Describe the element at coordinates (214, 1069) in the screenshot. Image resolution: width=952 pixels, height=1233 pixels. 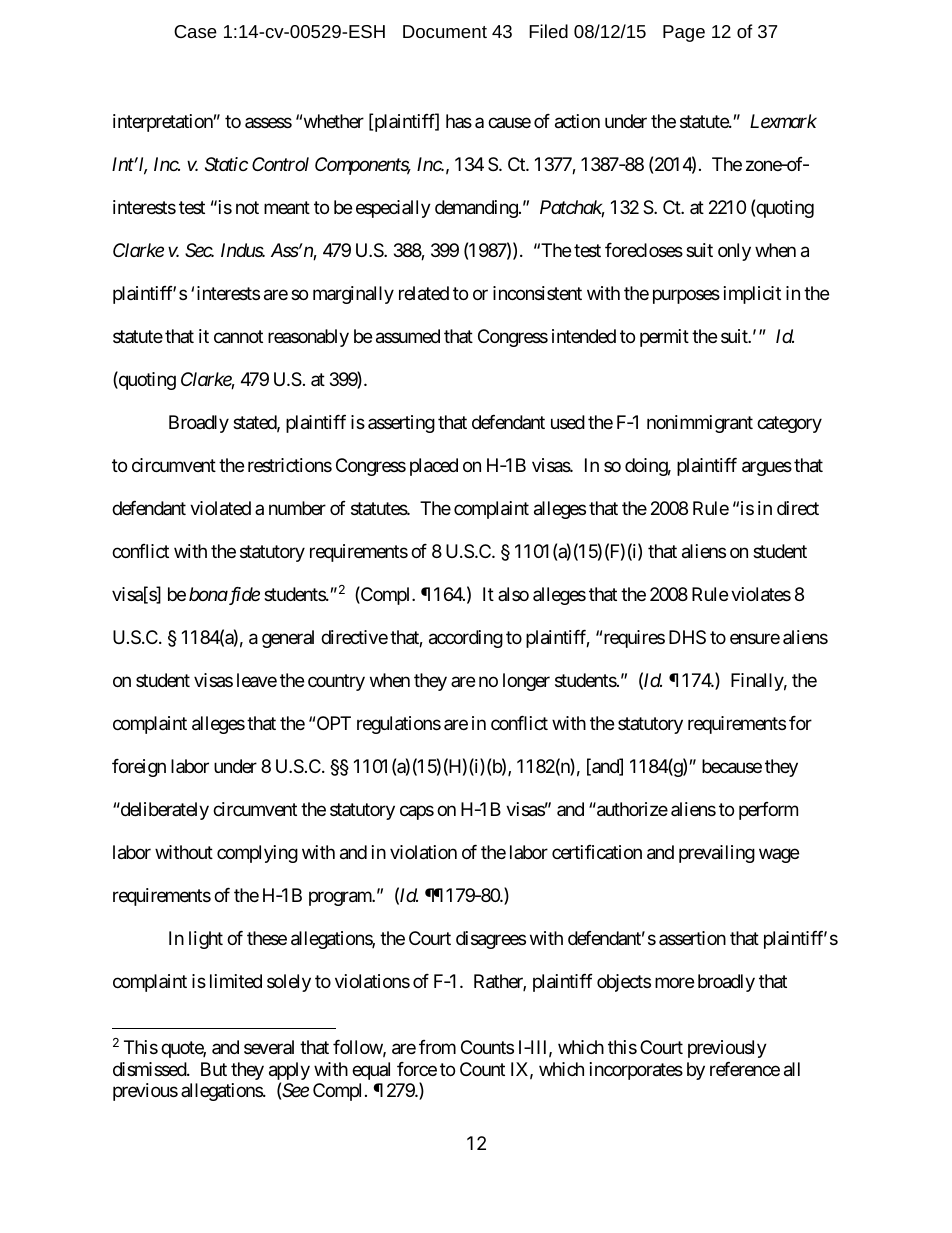
I see `But` at that location.
